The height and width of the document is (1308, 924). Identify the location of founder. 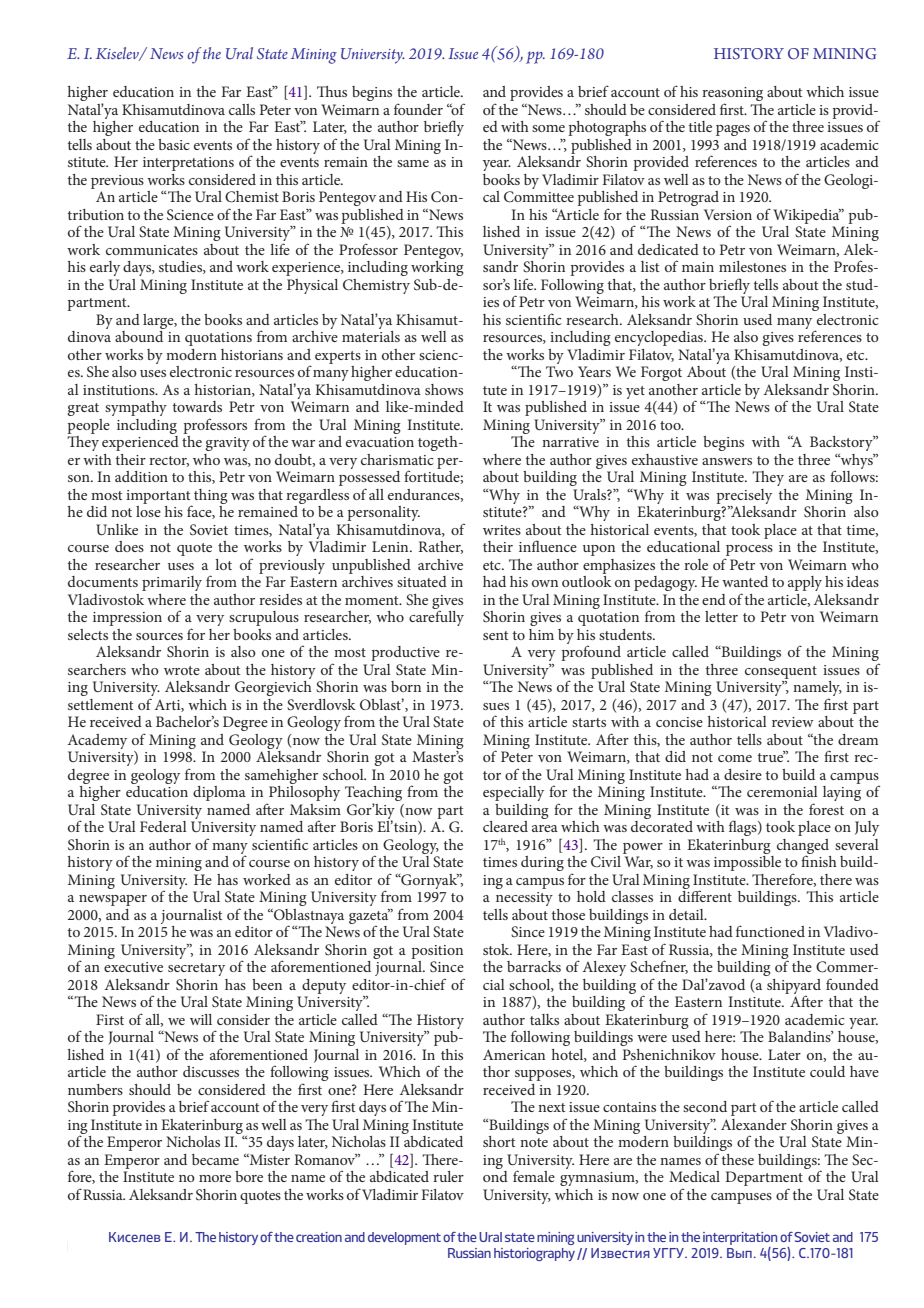
(418, 109).
